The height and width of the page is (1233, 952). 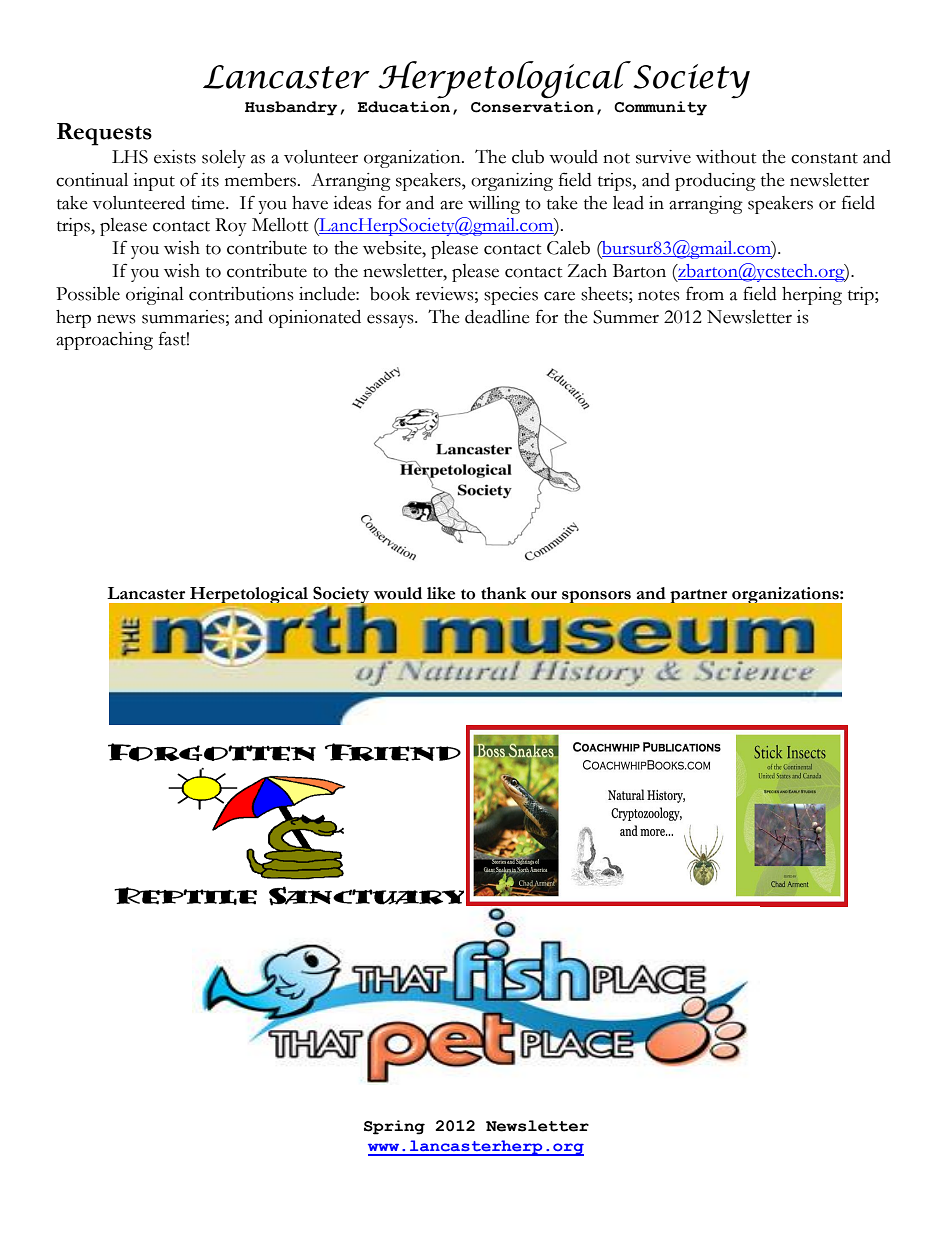 I want to click on exists, so click(x=175, y=157).
